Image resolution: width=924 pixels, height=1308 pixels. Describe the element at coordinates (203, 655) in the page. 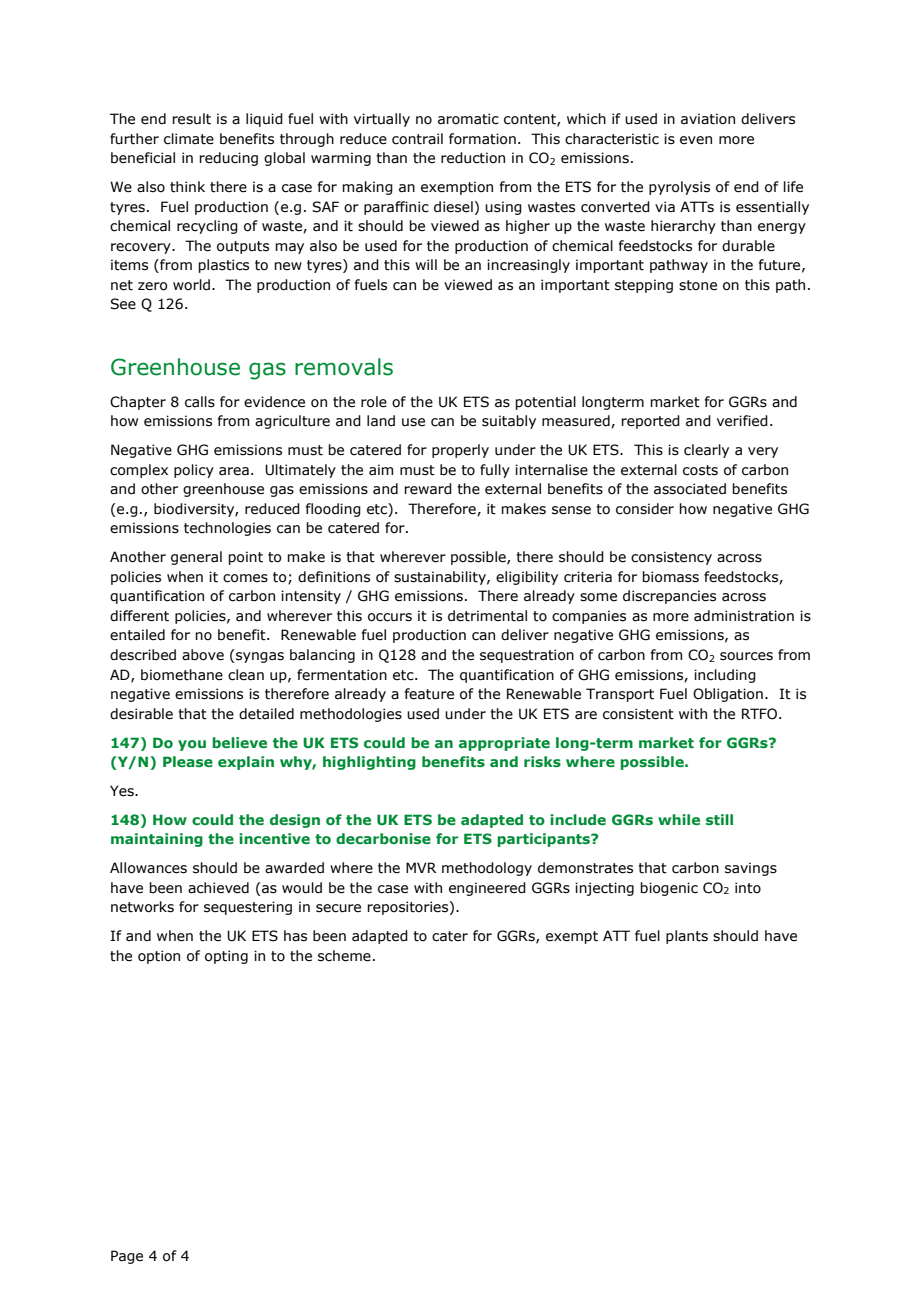

I see `above` at that location.
